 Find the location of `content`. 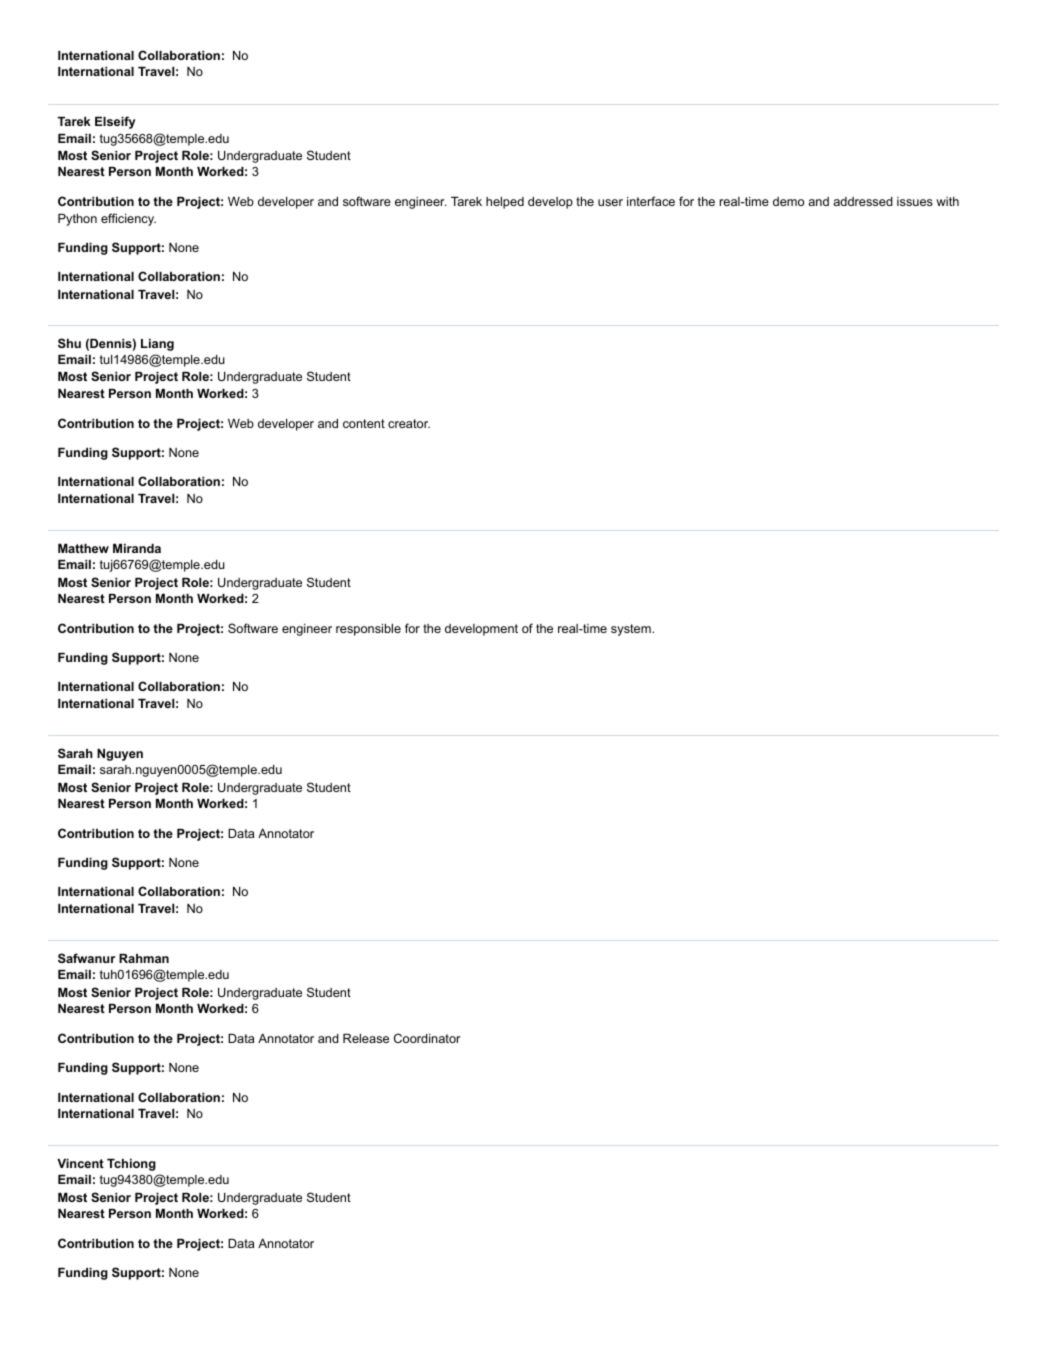

content is located at coordinates (364, 423).
